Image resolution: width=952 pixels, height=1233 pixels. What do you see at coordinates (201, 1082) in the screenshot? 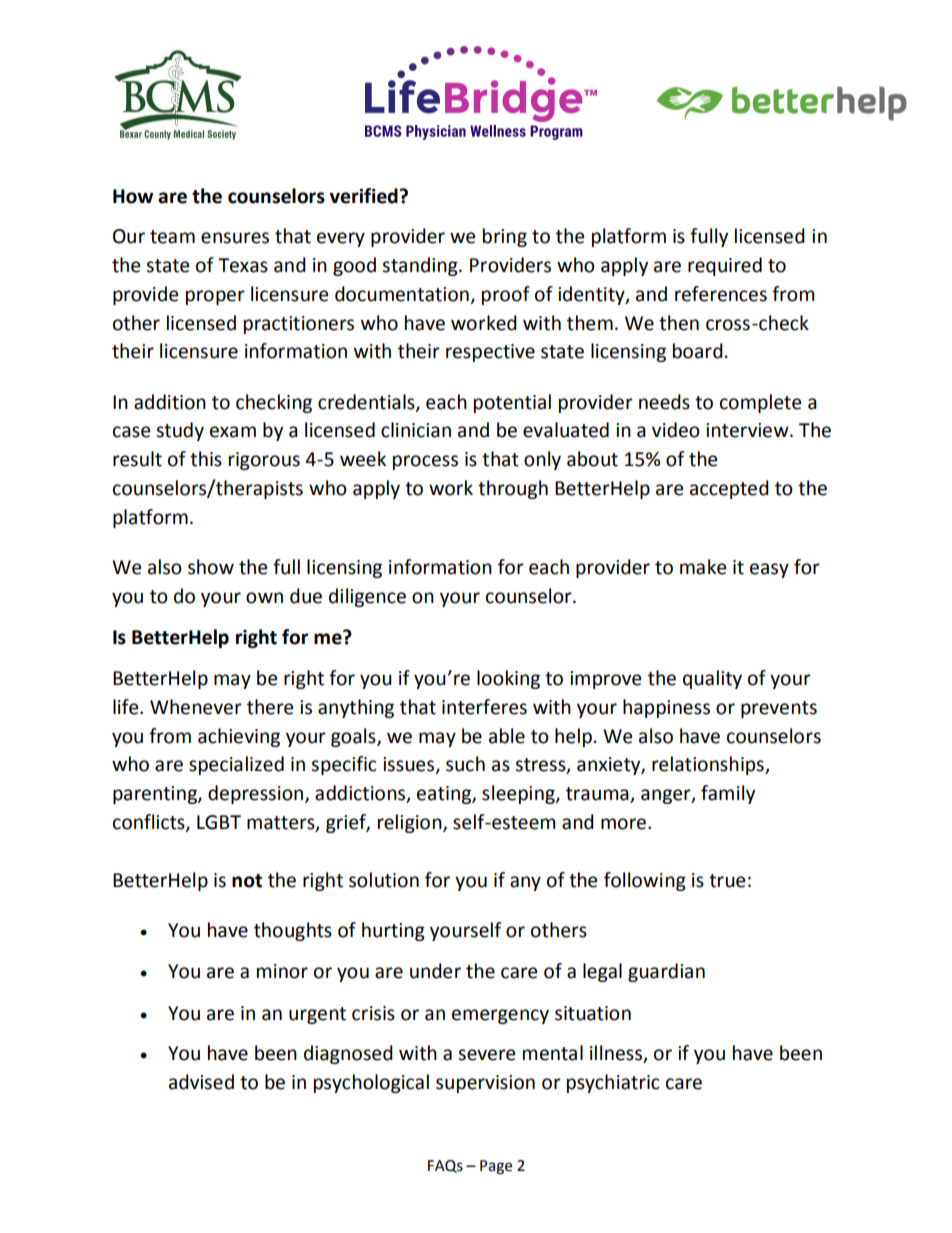
I see `advised` at bounding box center [201, 1082].
